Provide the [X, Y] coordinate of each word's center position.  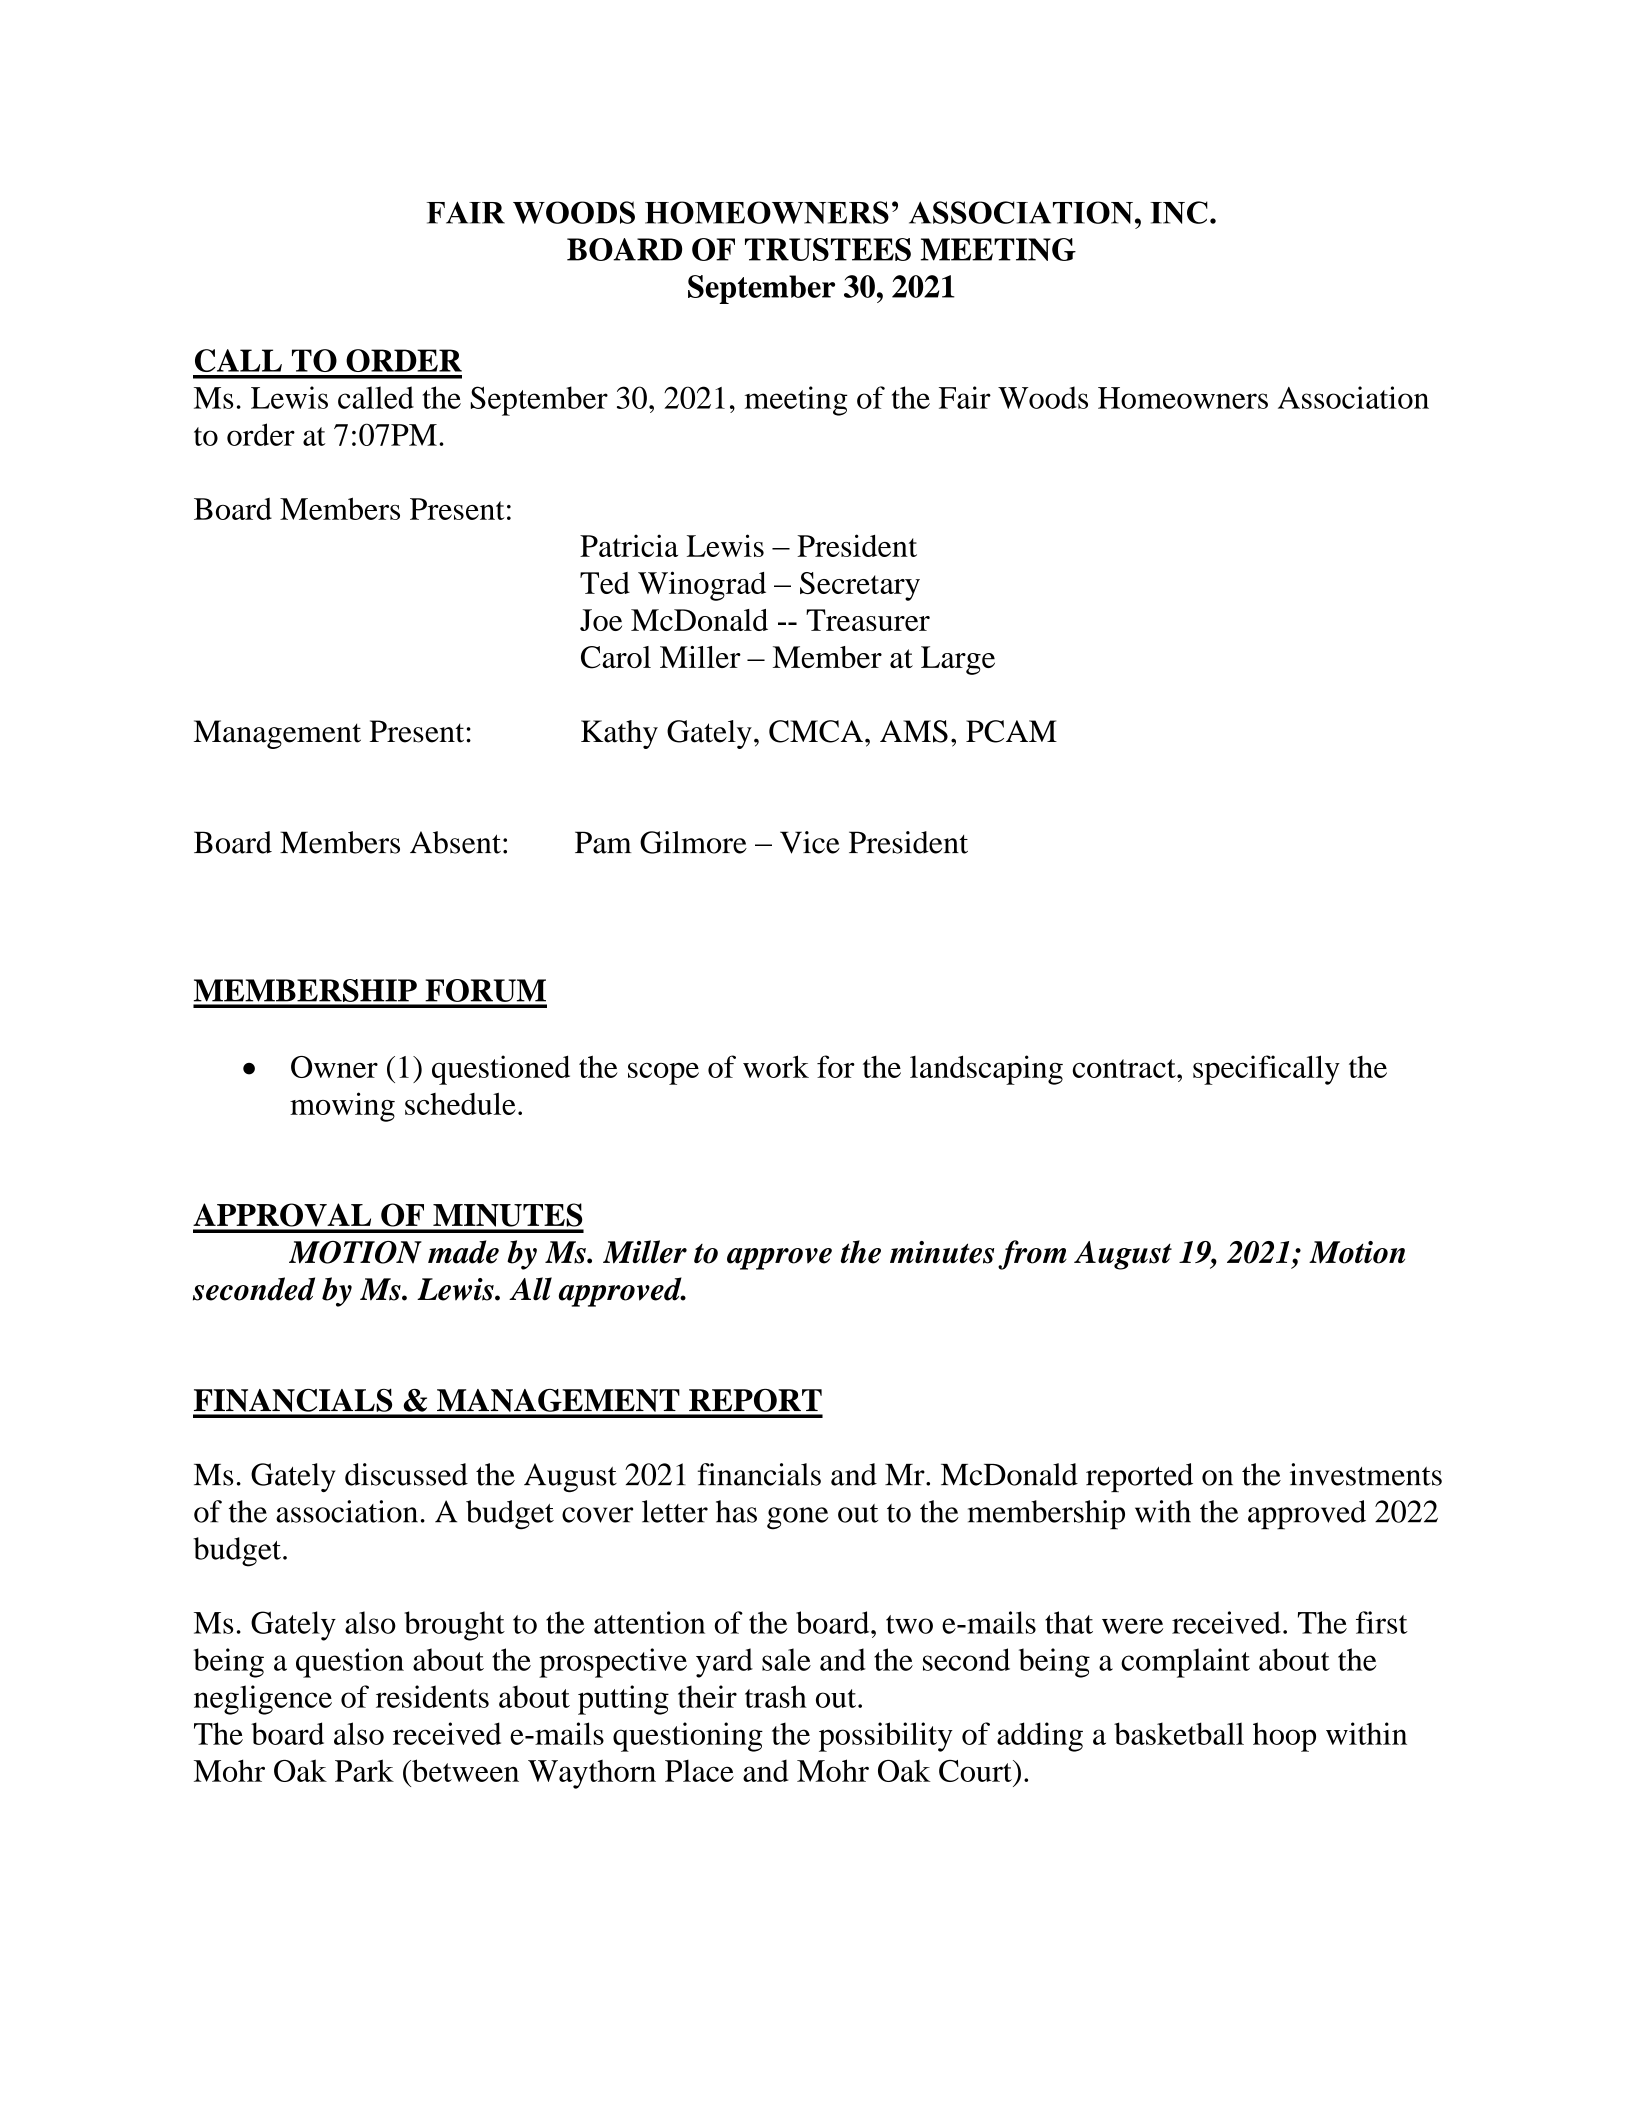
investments [1366, 1474]
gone [797, 1518]
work [776, 1066]
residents [432, 1696]
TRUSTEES [828, 249]
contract [1125, 1068]
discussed [406, 1474]
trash [776, 1696]
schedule [460, 1104]
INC [1179, 212]
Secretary [860, 586]
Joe [601, 620]
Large [958, 660]
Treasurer [868, 620]
